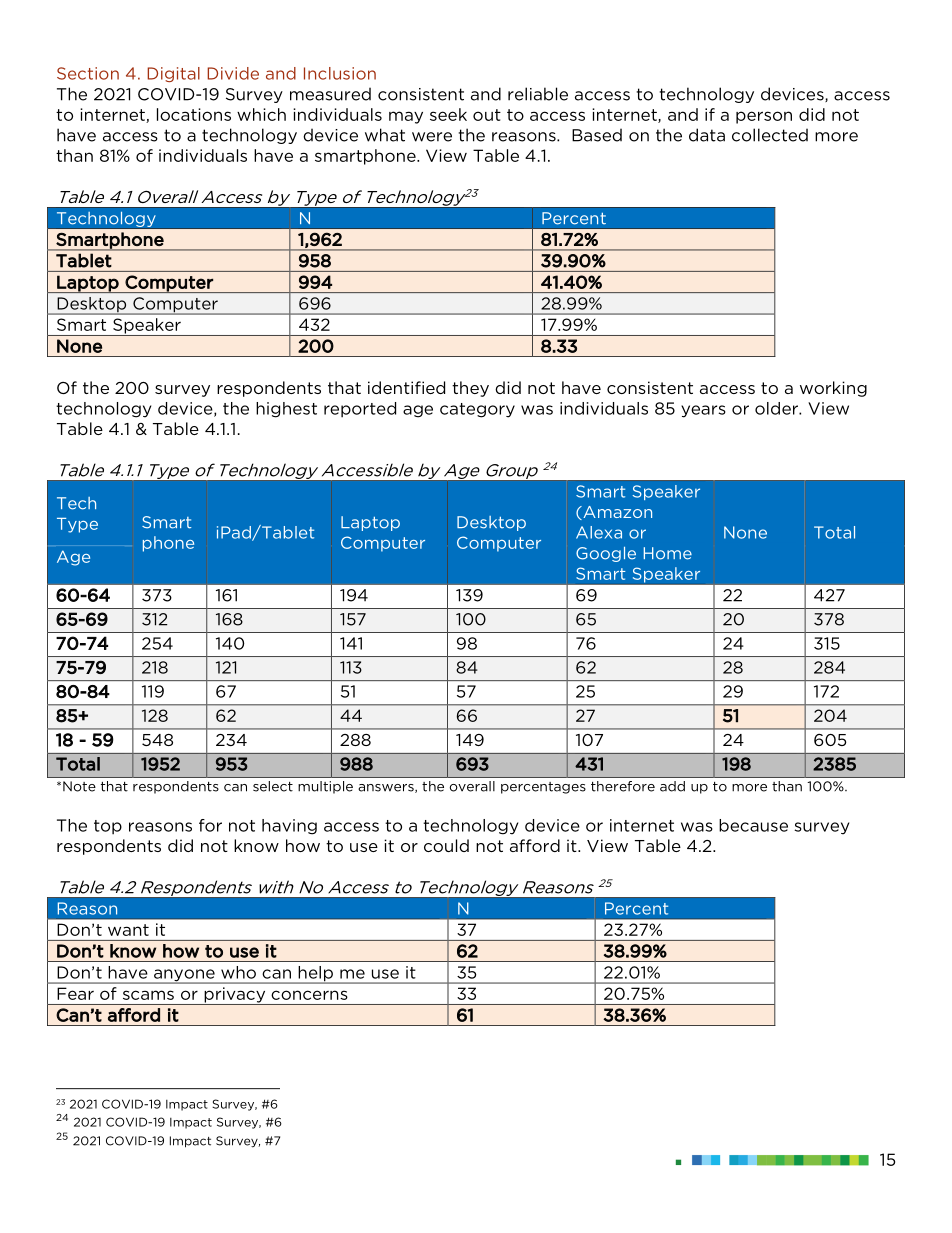  I want to click on person, so click(764, 117).
